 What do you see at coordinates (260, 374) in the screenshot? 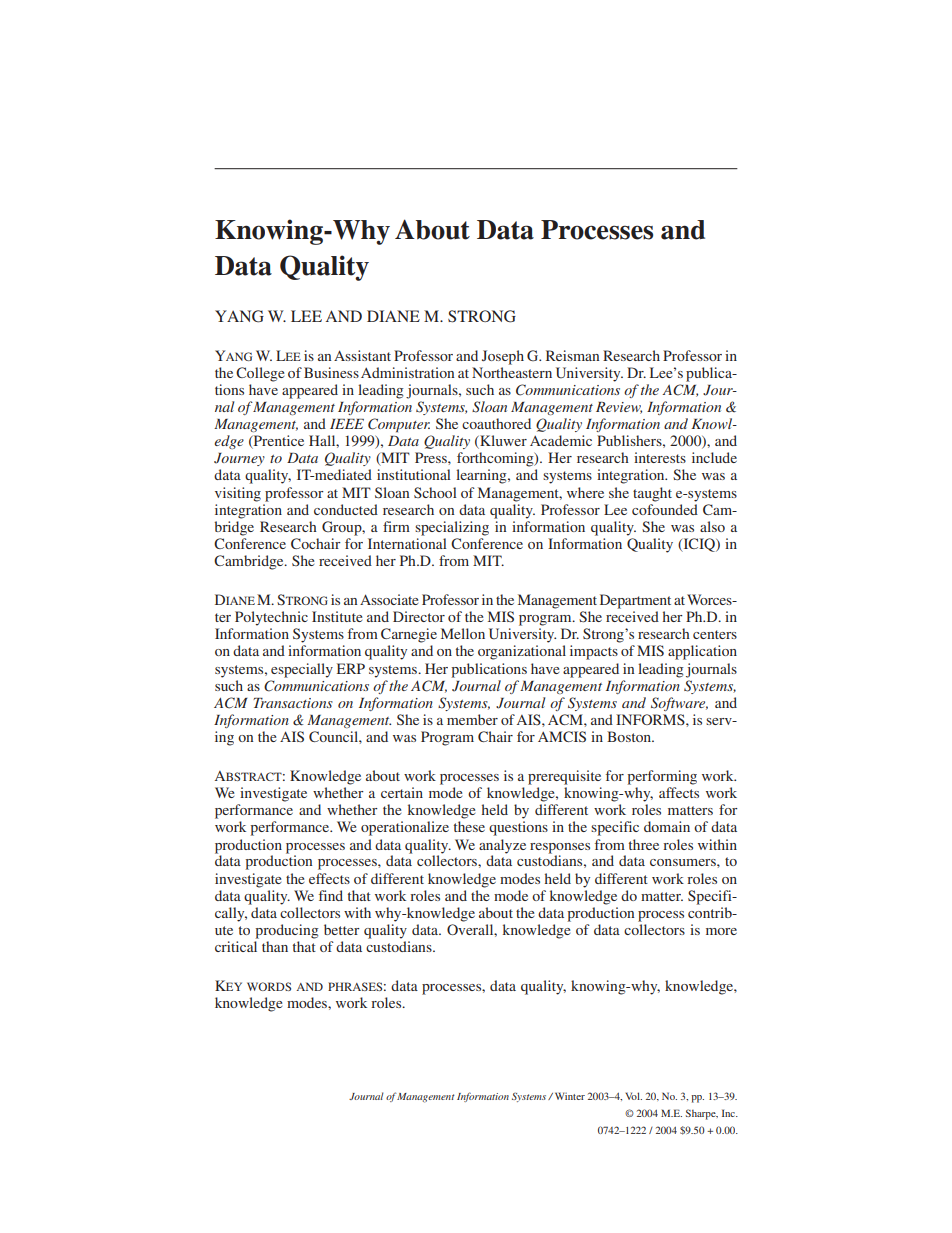
I see `College` at bounding box center [260, 374].
